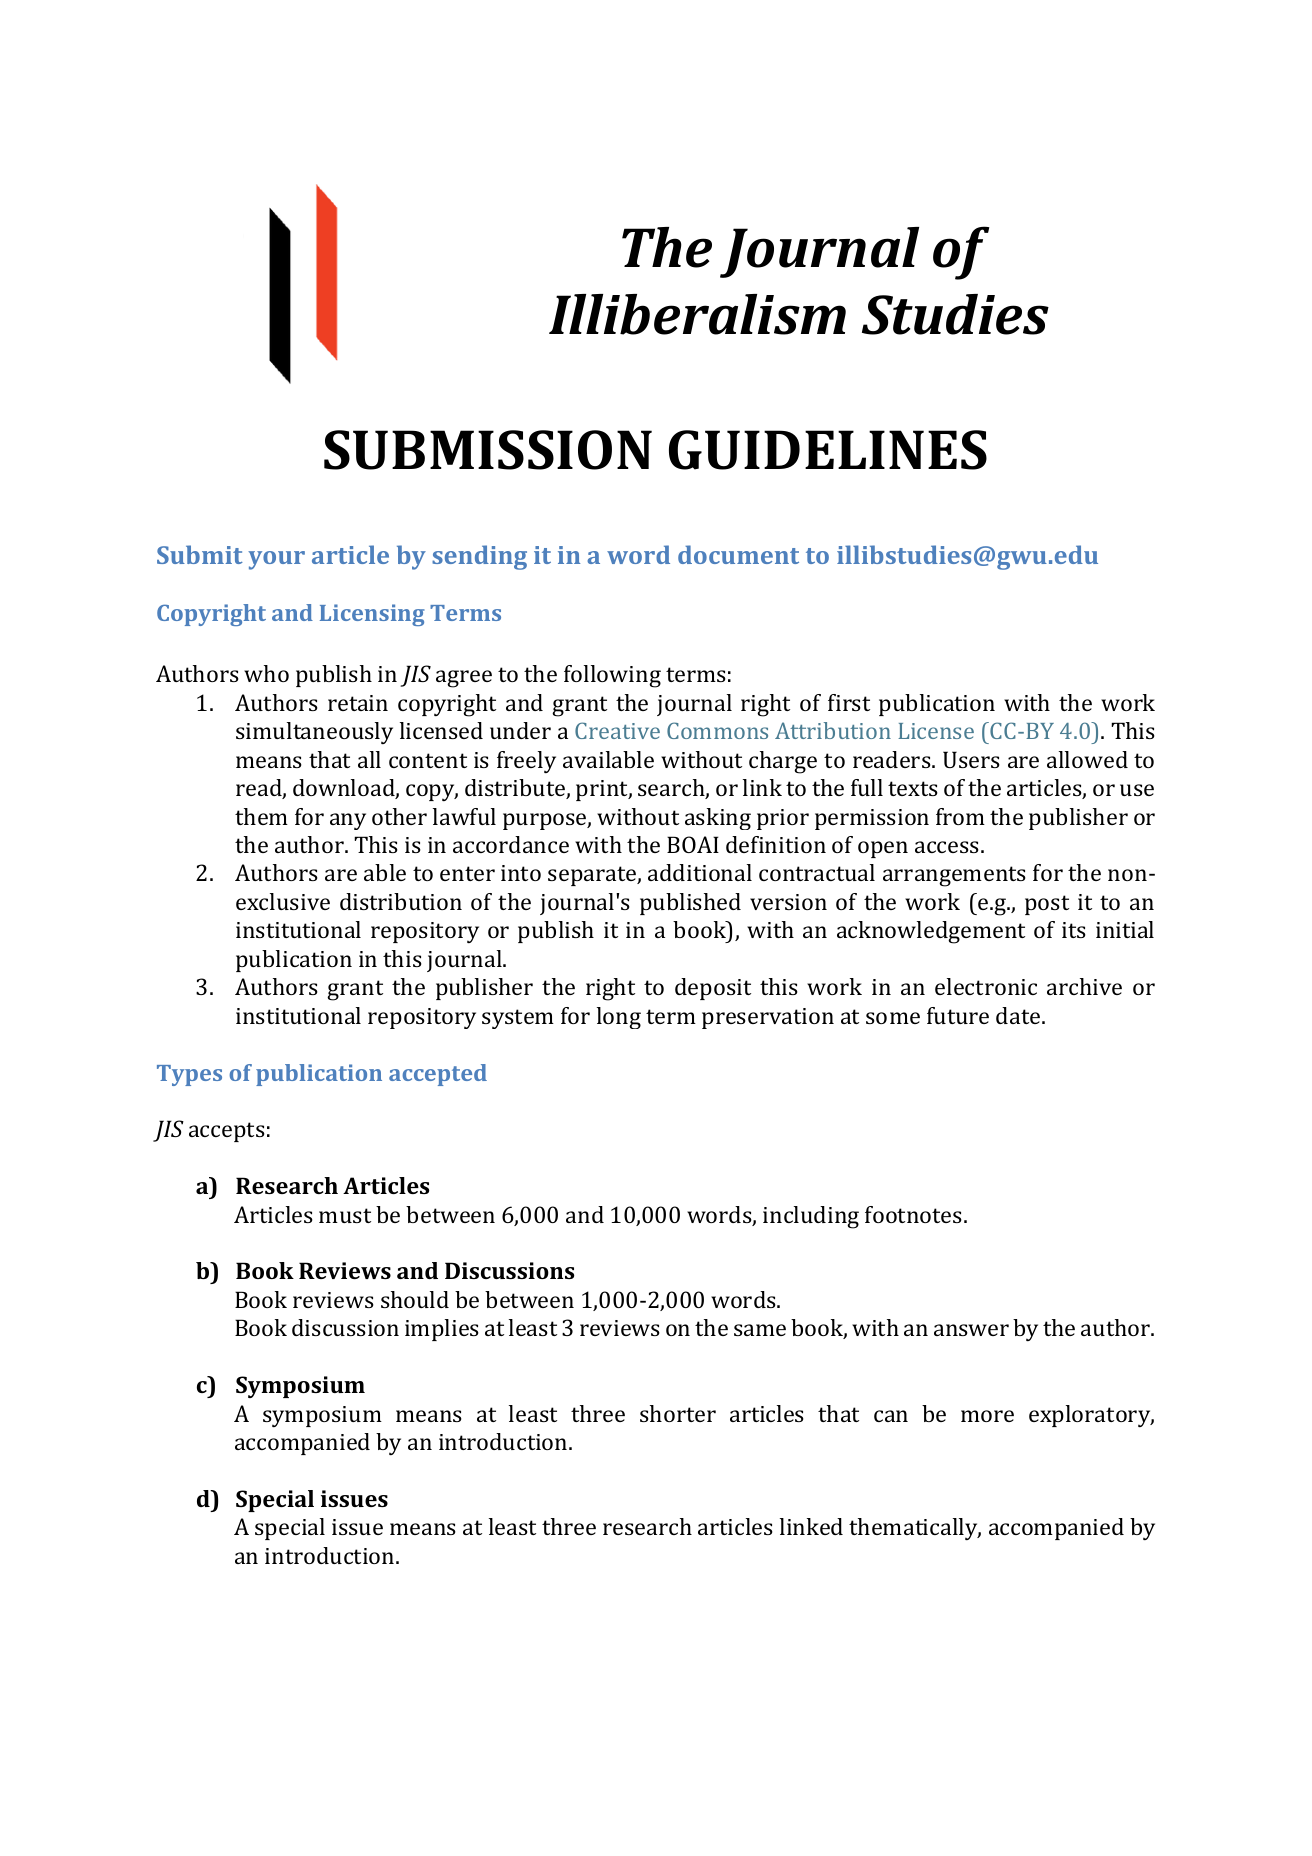 The height and width of the screenshot is (1856, 1312). I want to click on shorter, so click(678, 1413).
